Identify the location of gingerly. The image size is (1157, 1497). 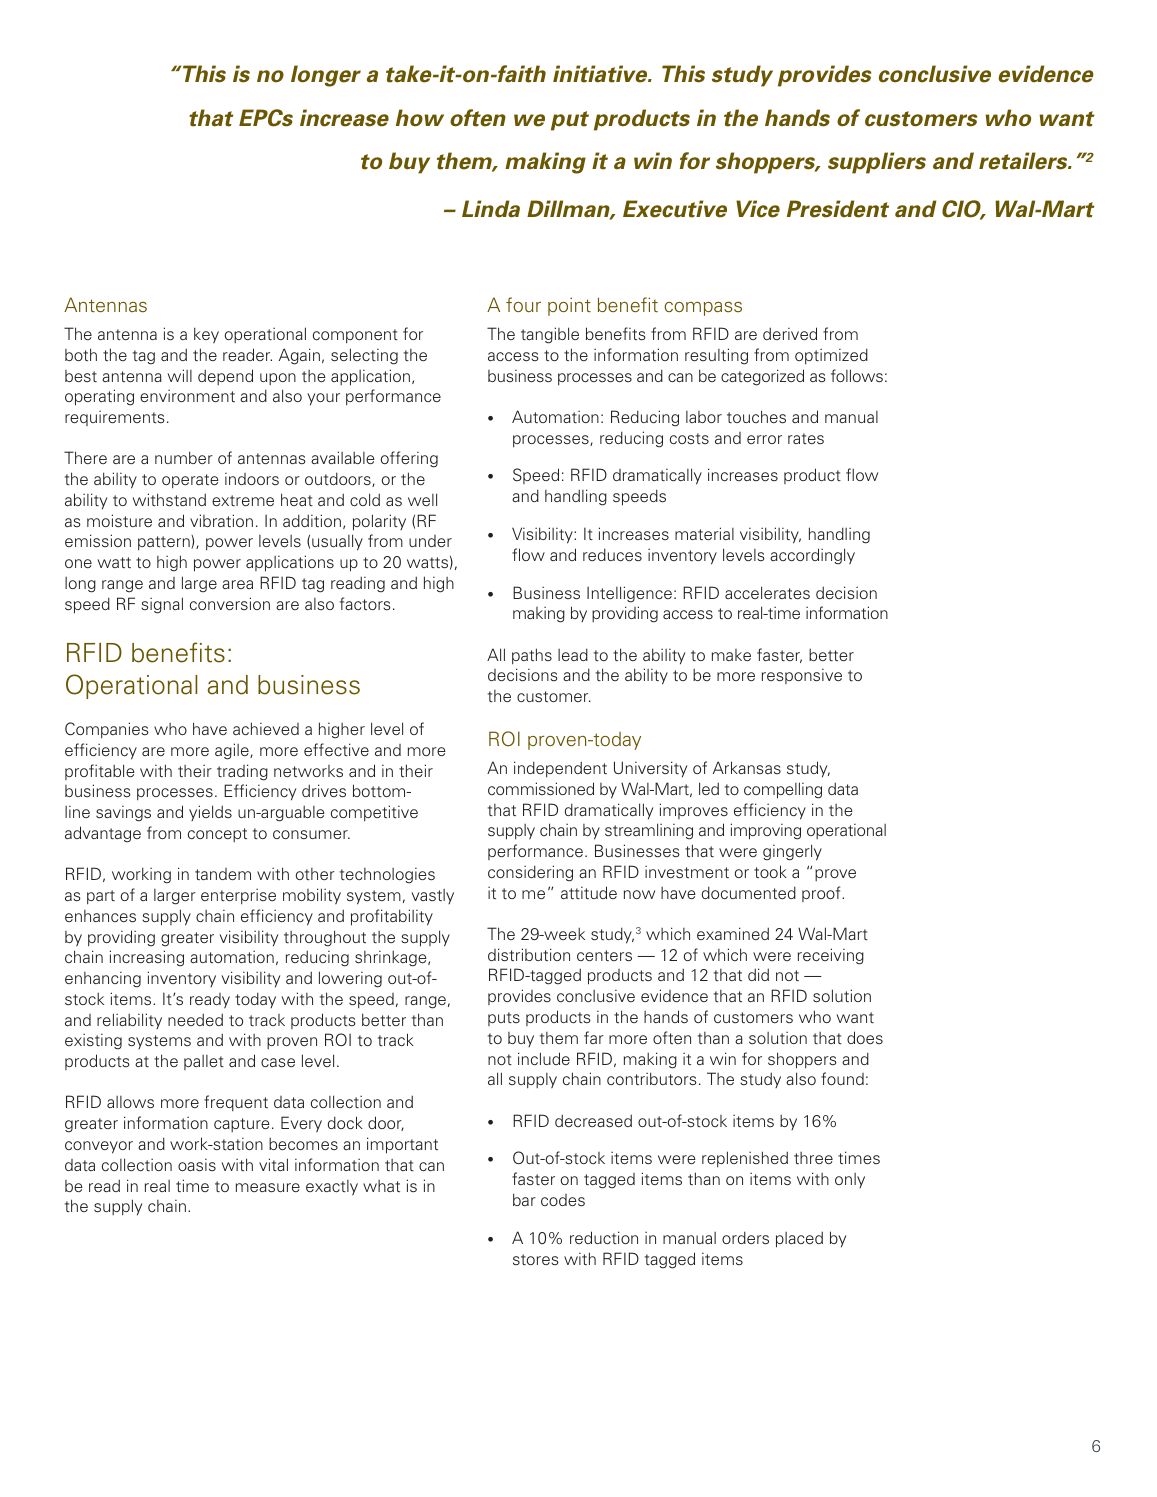
(792, 852).
